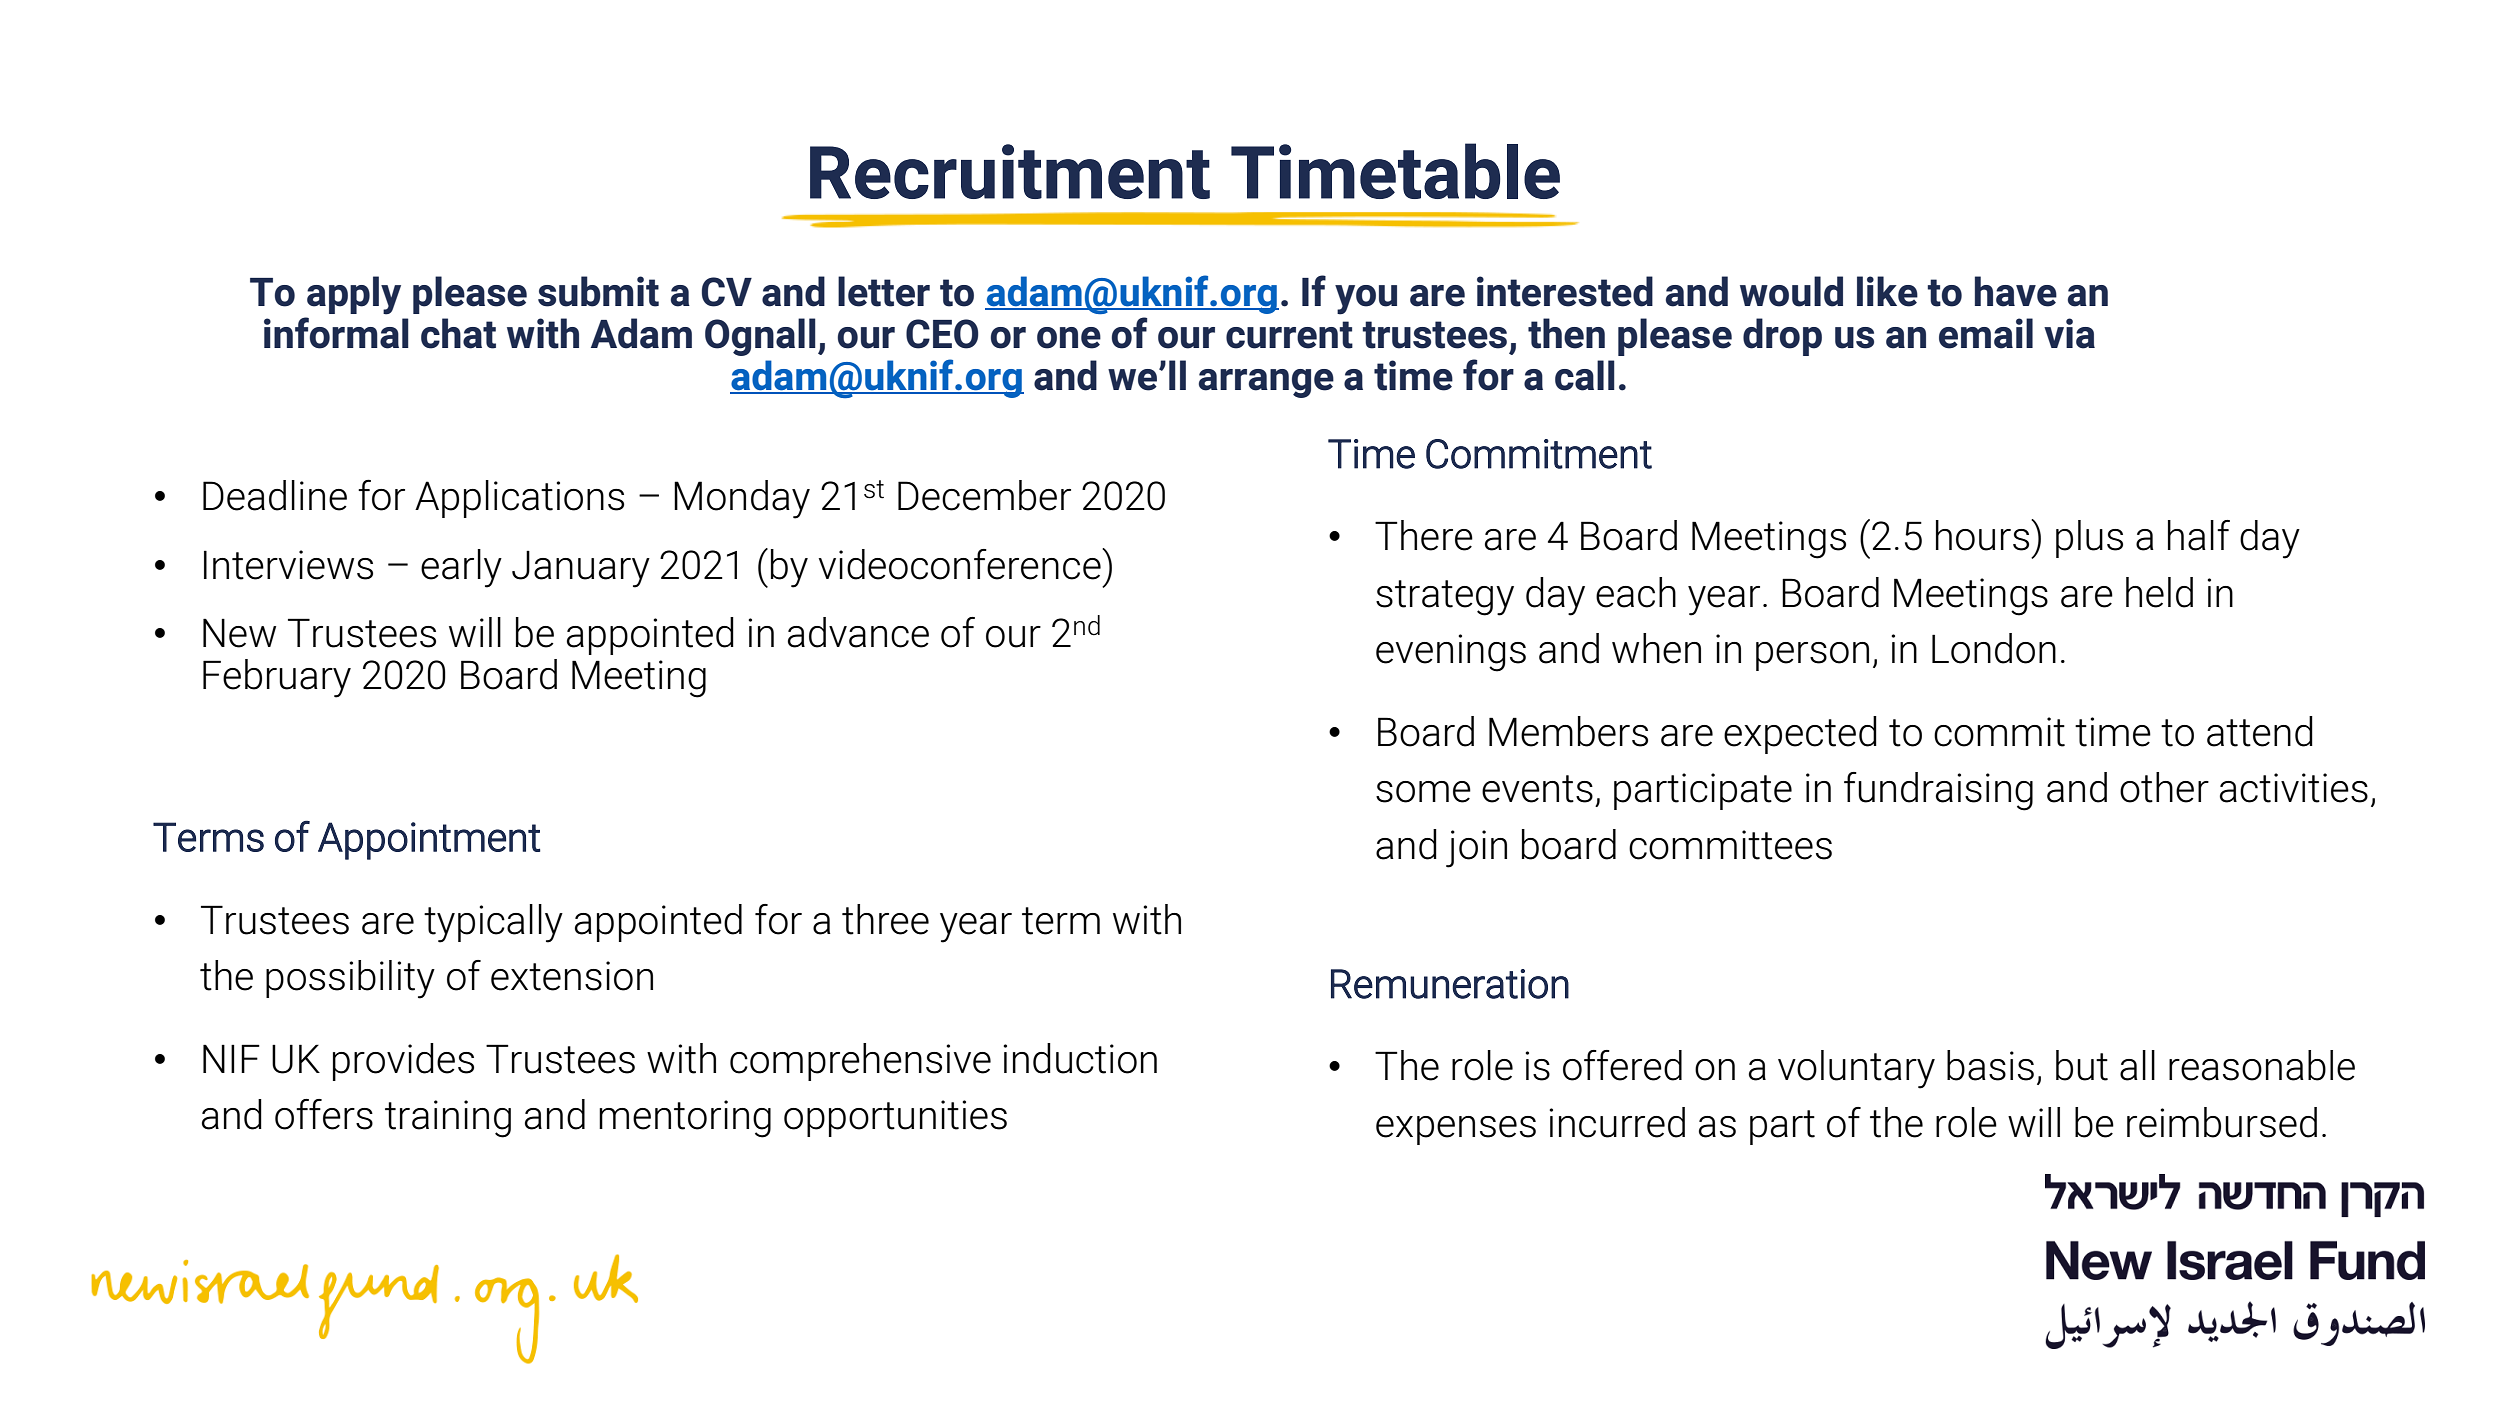 The height and width of the screenshot is (1411, 2508). I want to click on via, so click(2069, 333).
